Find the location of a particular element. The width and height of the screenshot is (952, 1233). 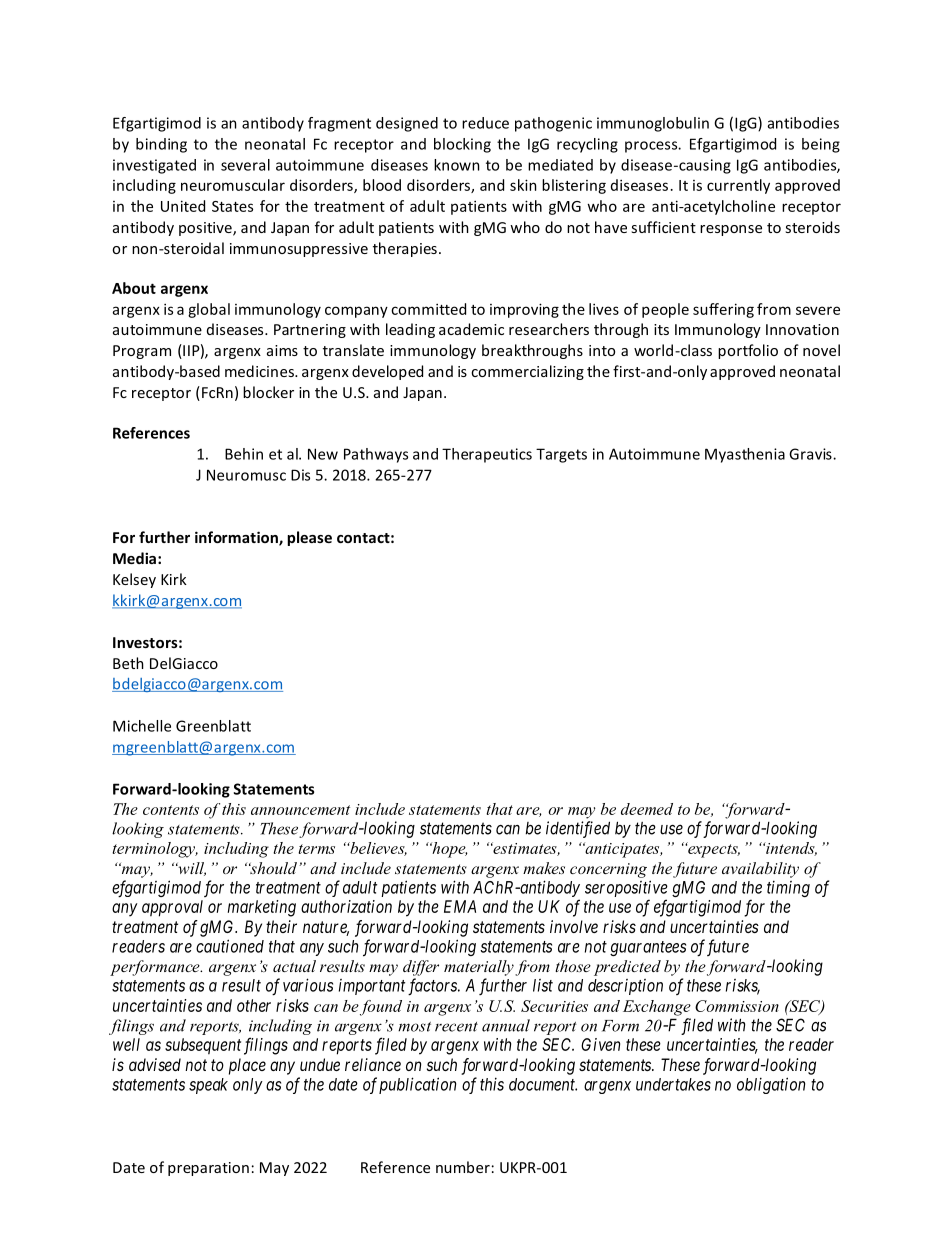

currently is located at coordinates (738, 186).
